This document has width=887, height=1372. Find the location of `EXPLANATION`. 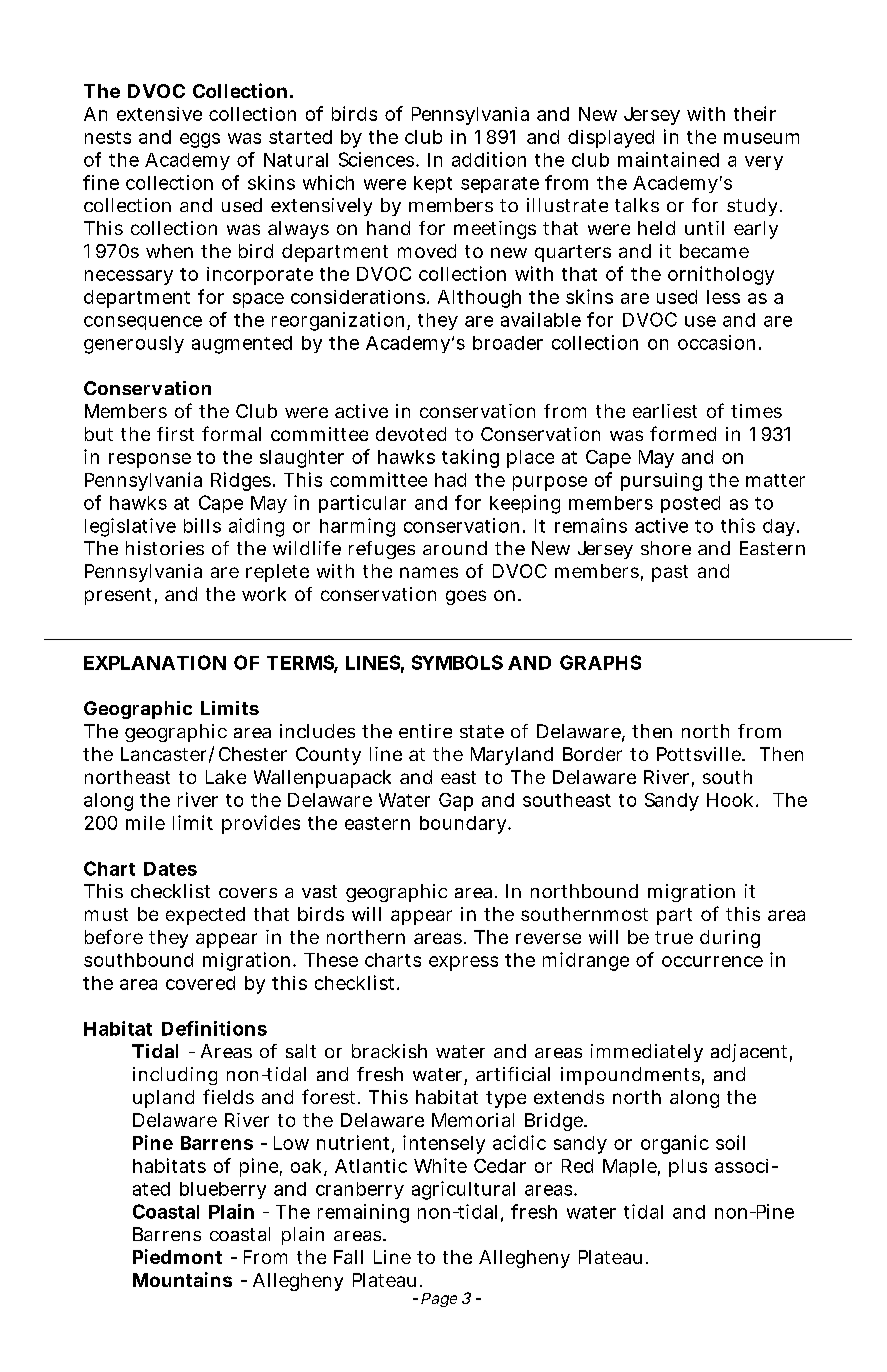

EXPLANATION is located at coordinates (155, 662).
